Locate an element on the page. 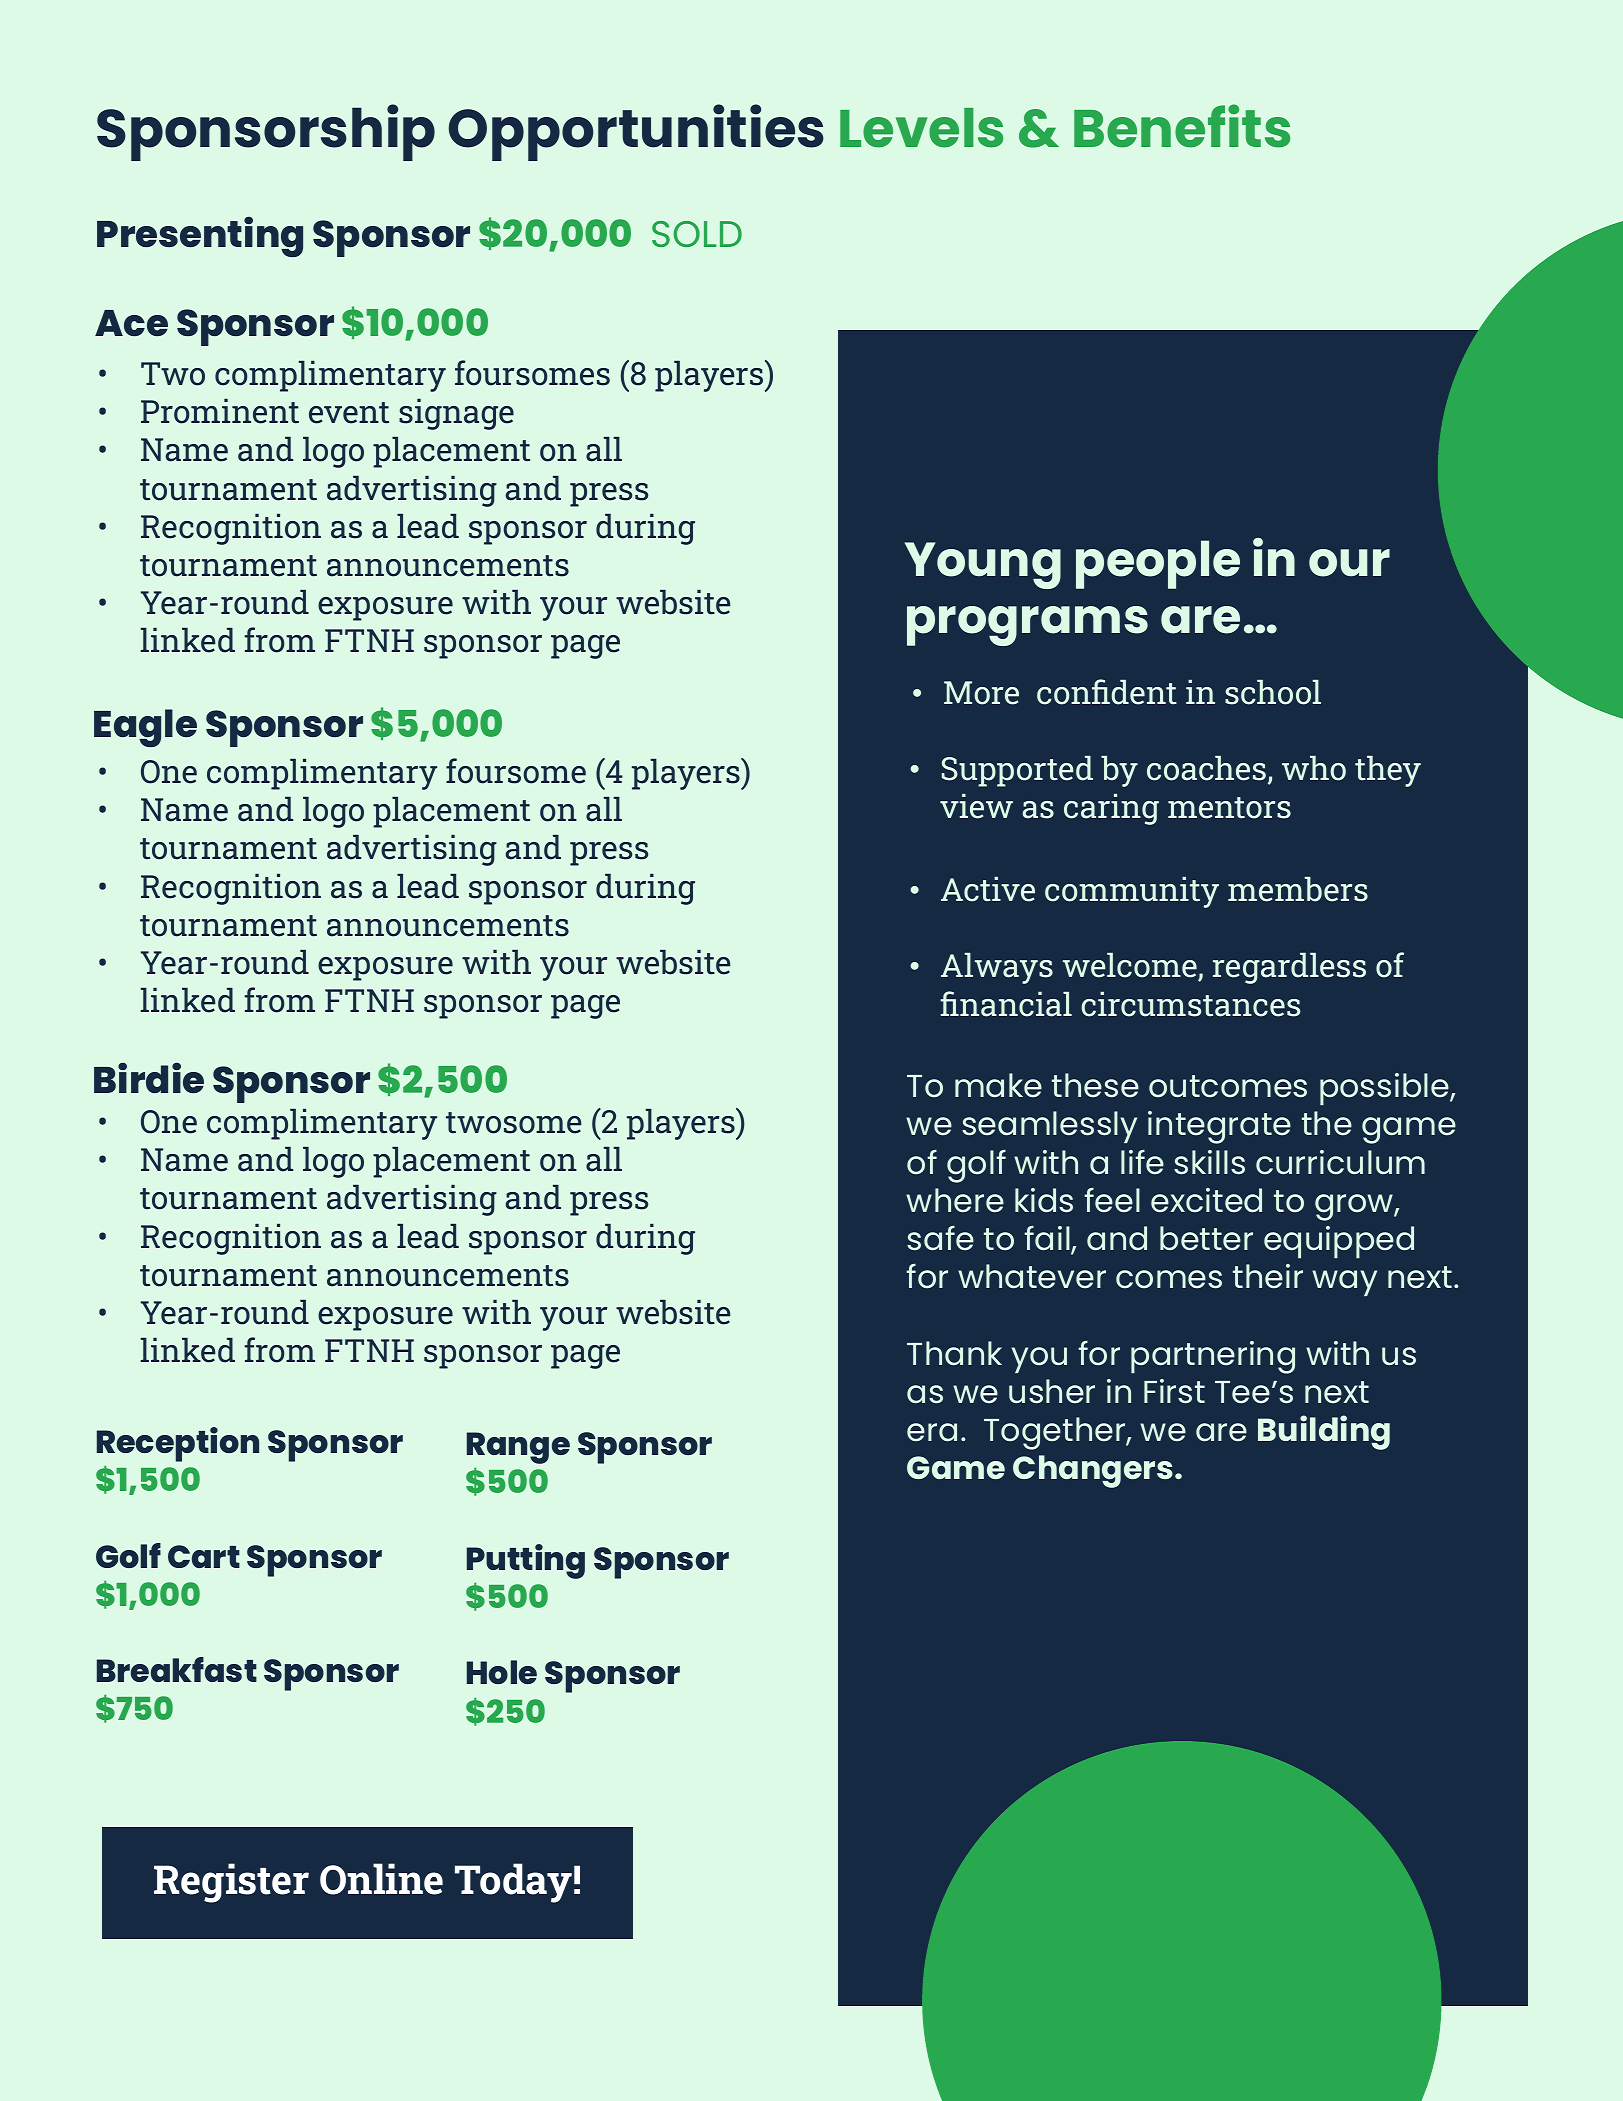  SOLD is located at coordinates (697, 234).
